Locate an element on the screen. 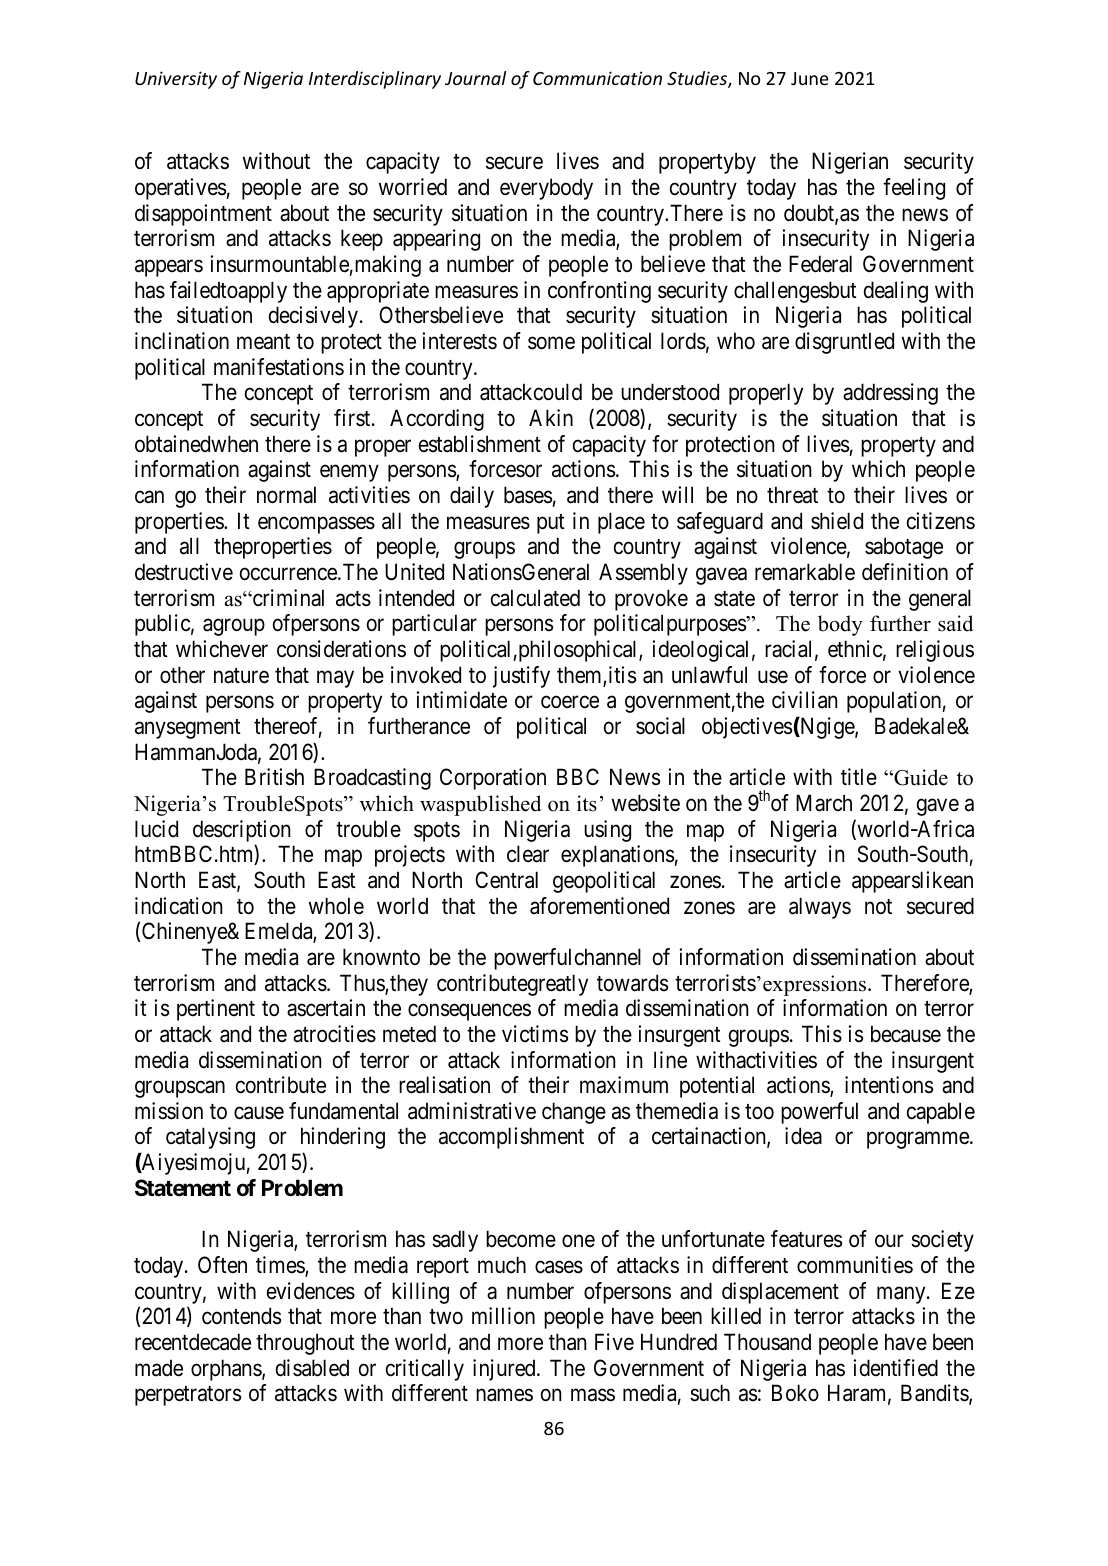  shield is located at coordinates (837, 521).
